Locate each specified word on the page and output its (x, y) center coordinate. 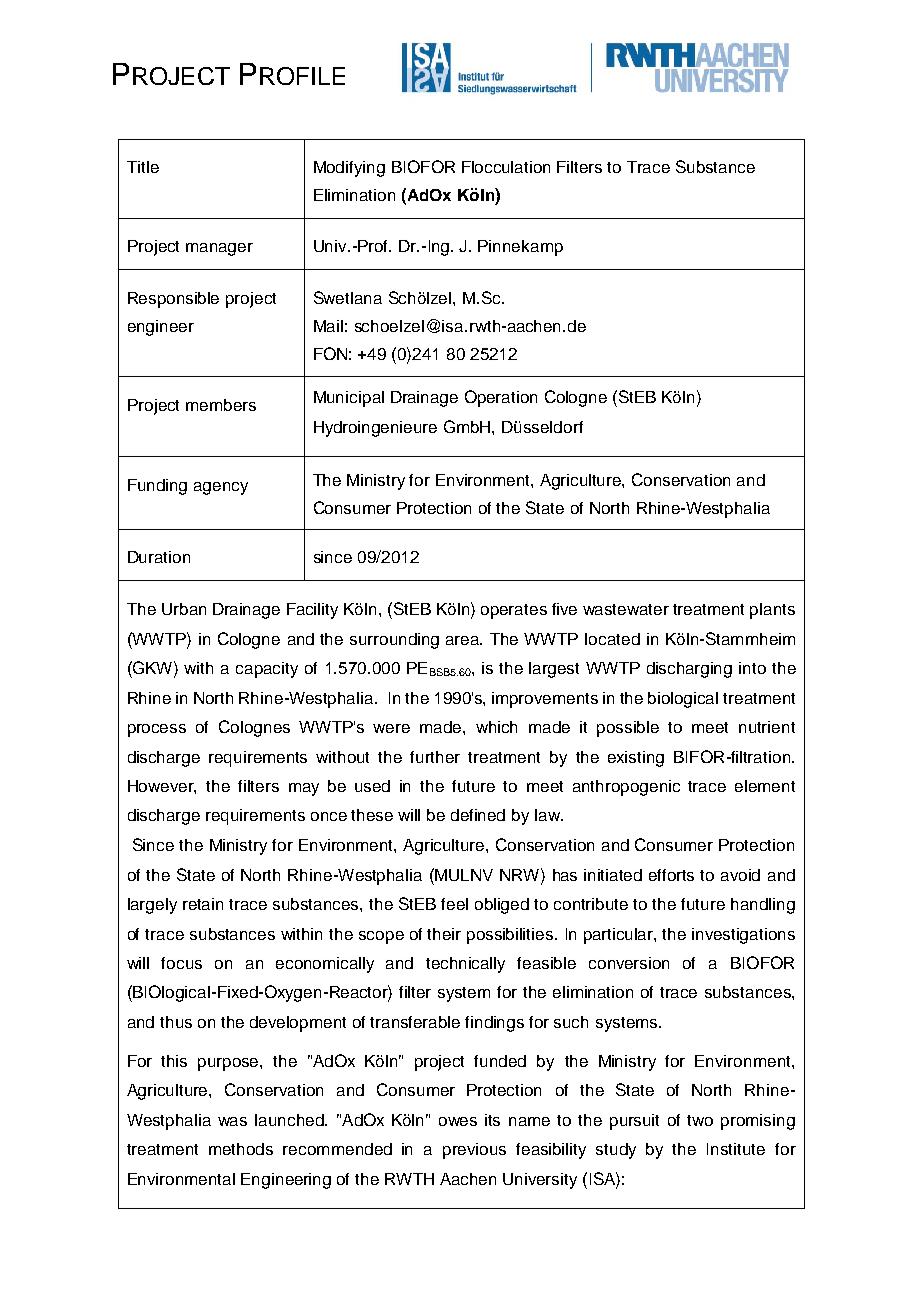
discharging (689, 670)
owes (458, 1121)
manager (219, 249)
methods (241, 1149)
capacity (267, 670)
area (464, 640)
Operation (501, 398)
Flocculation (506, 167)
